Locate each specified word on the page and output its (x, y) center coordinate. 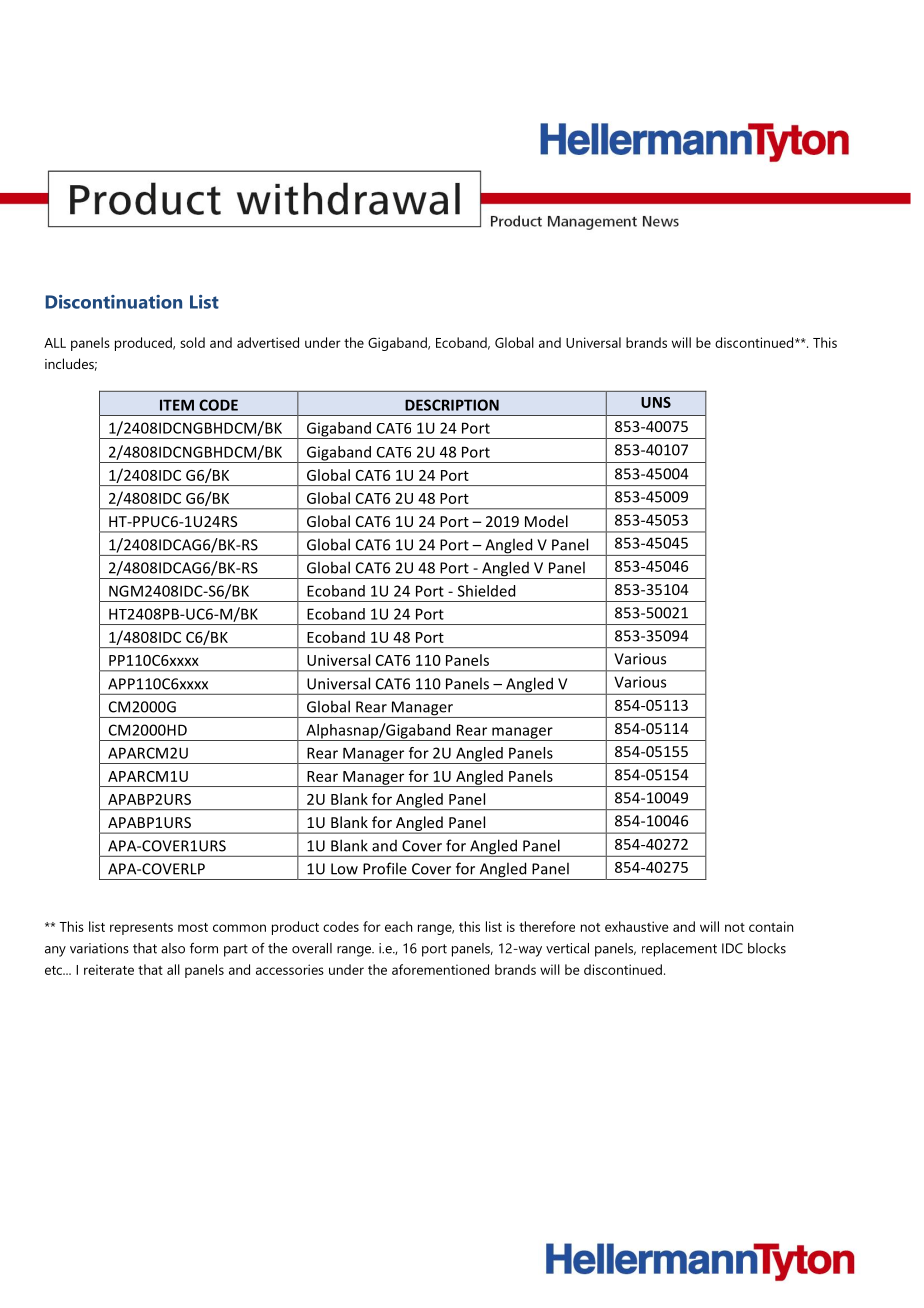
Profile (385, 868)
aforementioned (440, 969)
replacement (679, 950)
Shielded (486, 591)
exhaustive (636, 926)
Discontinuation (114, 302)
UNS (656, 402)
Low (344, 869)
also (173, 948)
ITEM (177, 405)
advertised (268, 342)
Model (546, 521)
